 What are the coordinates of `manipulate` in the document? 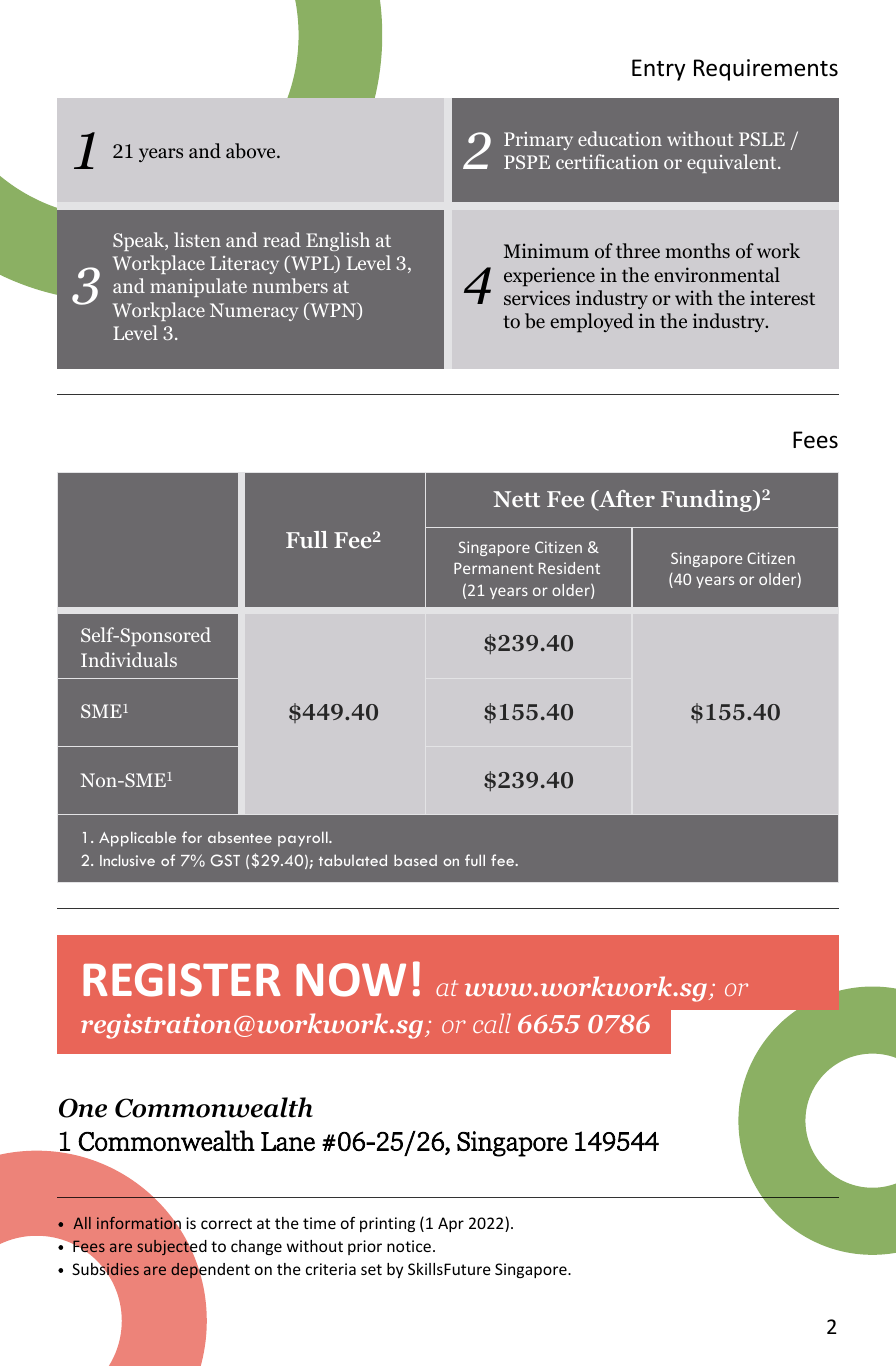 It's located at (198, 287).
